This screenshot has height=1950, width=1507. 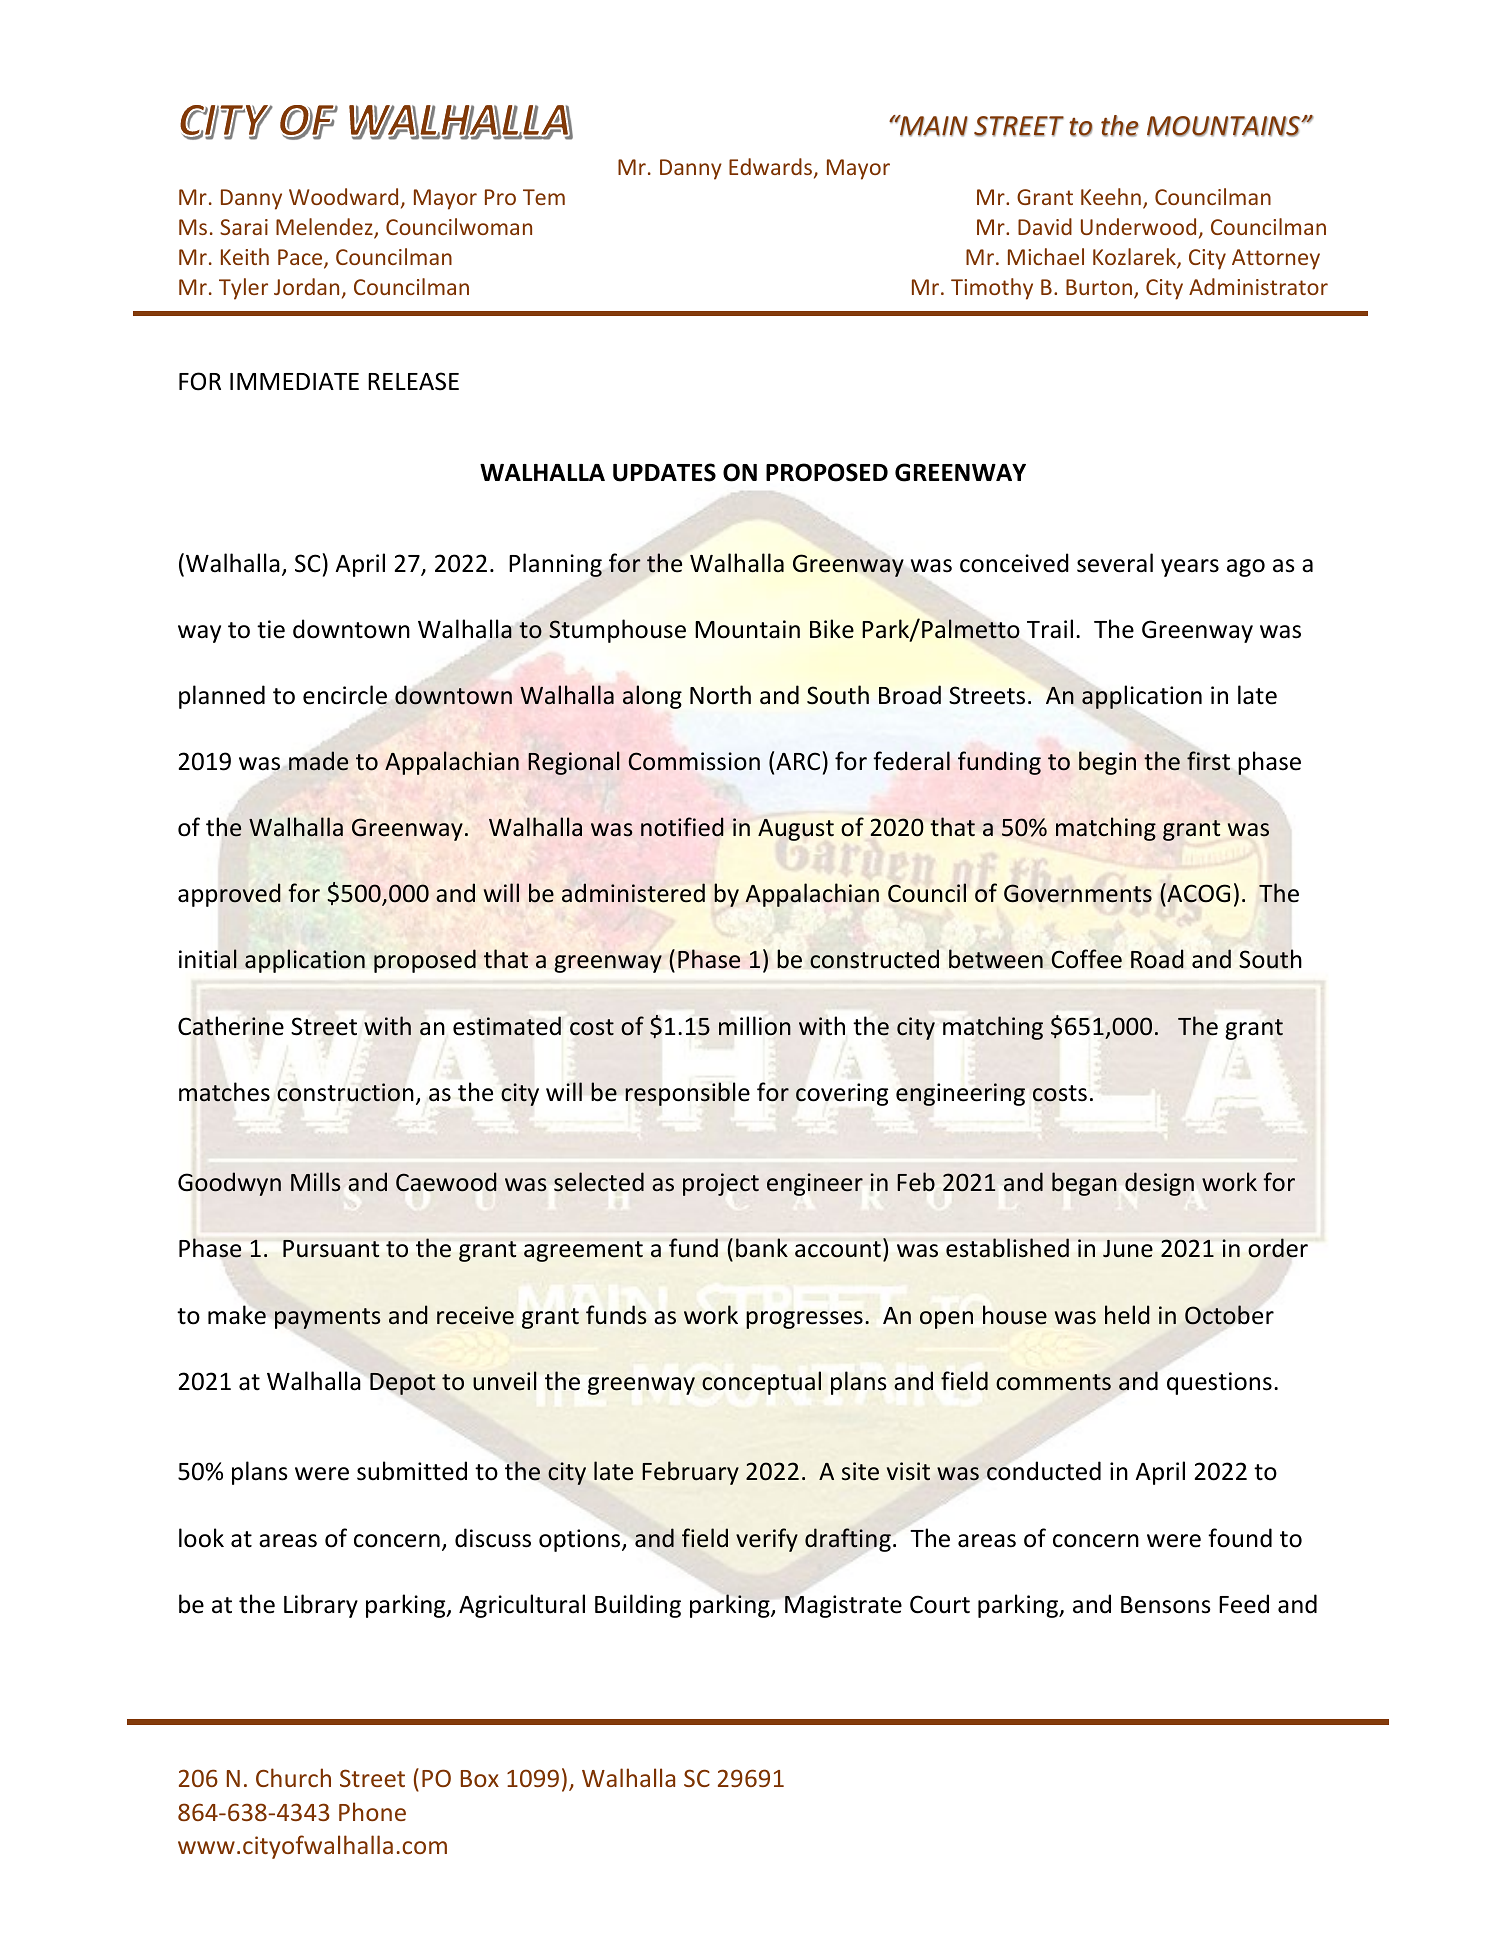 I want to click on Depot, so click(x=402, y=1384).
